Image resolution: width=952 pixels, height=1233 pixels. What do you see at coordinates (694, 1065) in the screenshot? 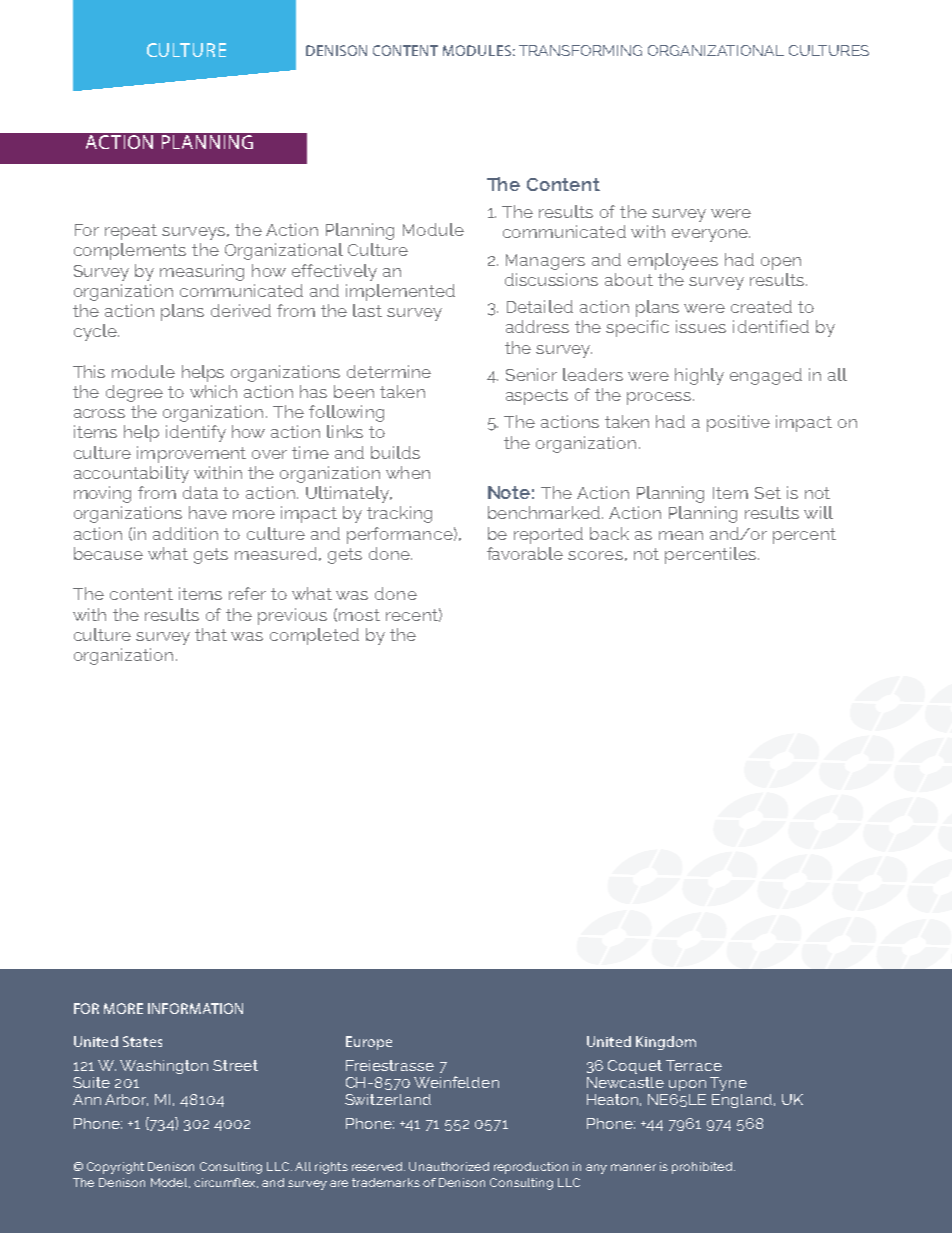
I see `Terrace` at bounding box center [694, 1065].
